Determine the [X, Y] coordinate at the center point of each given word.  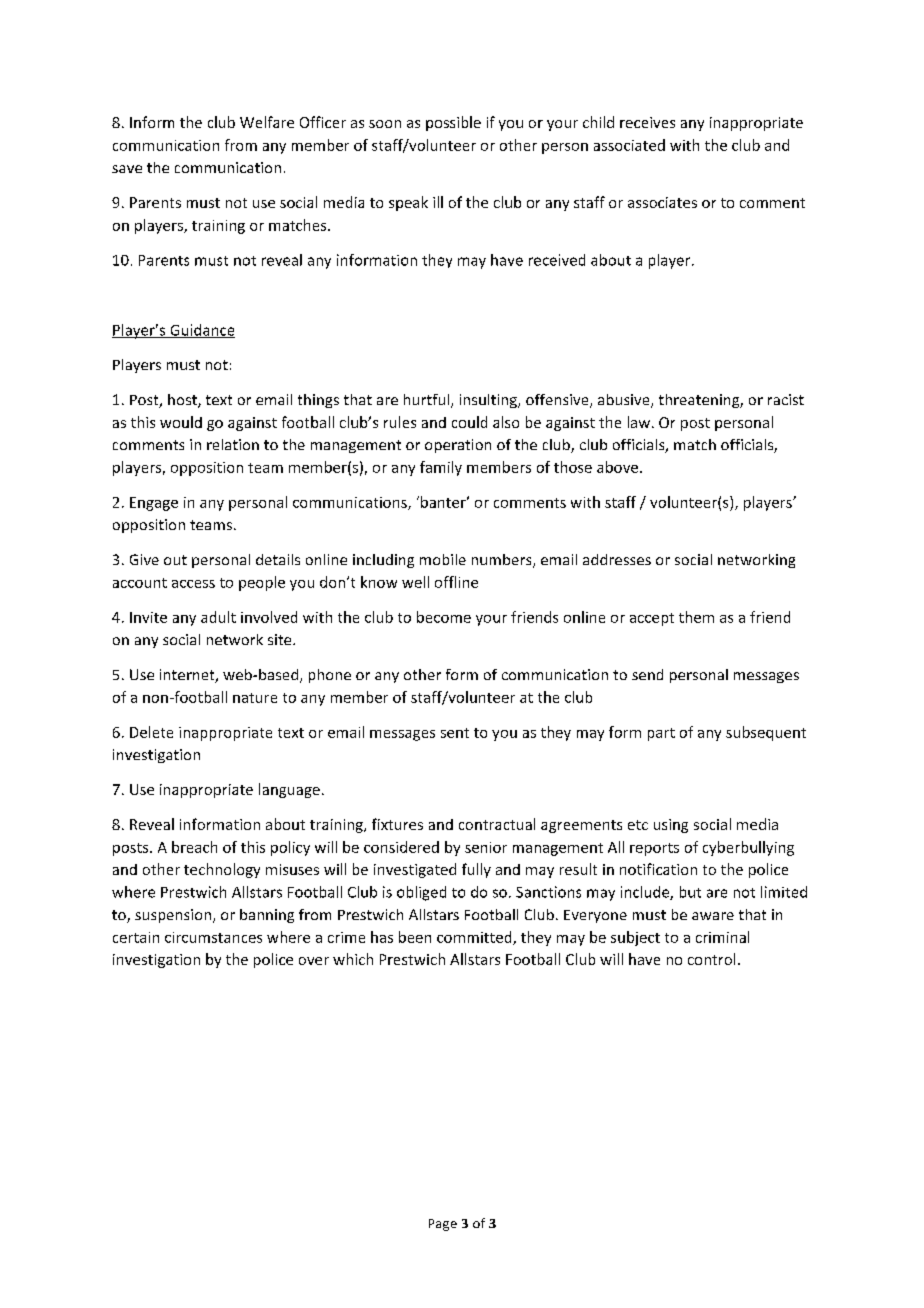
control [711, 959]
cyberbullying [748, 848]
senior [486, 847]
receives [647, 122]
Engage [154, 504]
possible [453, 123]
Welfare [267, 122]
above [617, 467]
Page [443, 1225]
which [353, 959]
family [441, 468]
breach [194, 847]
